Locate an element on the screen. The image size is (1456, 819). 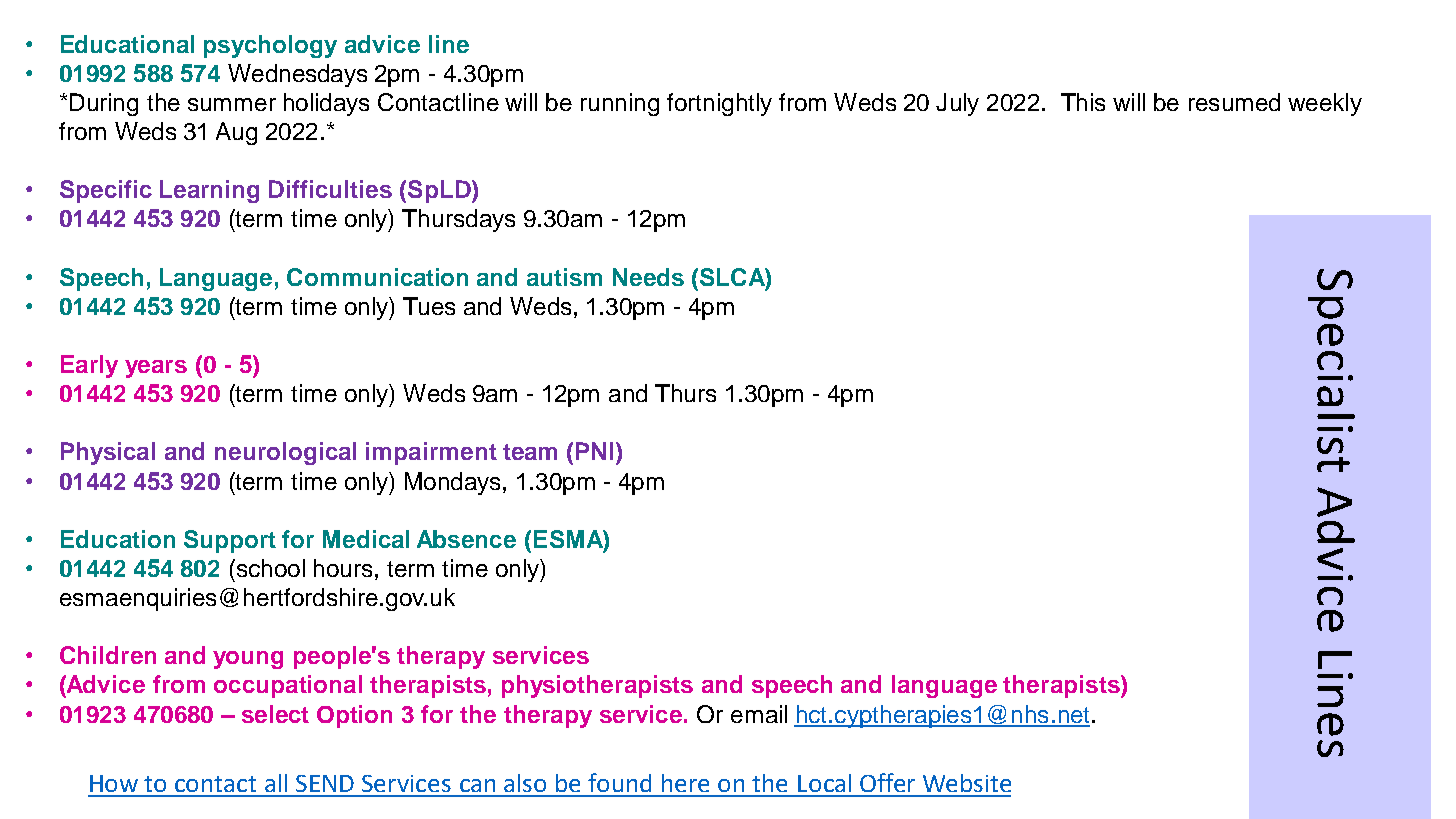
occupational is located at coordinates (288, 686).
